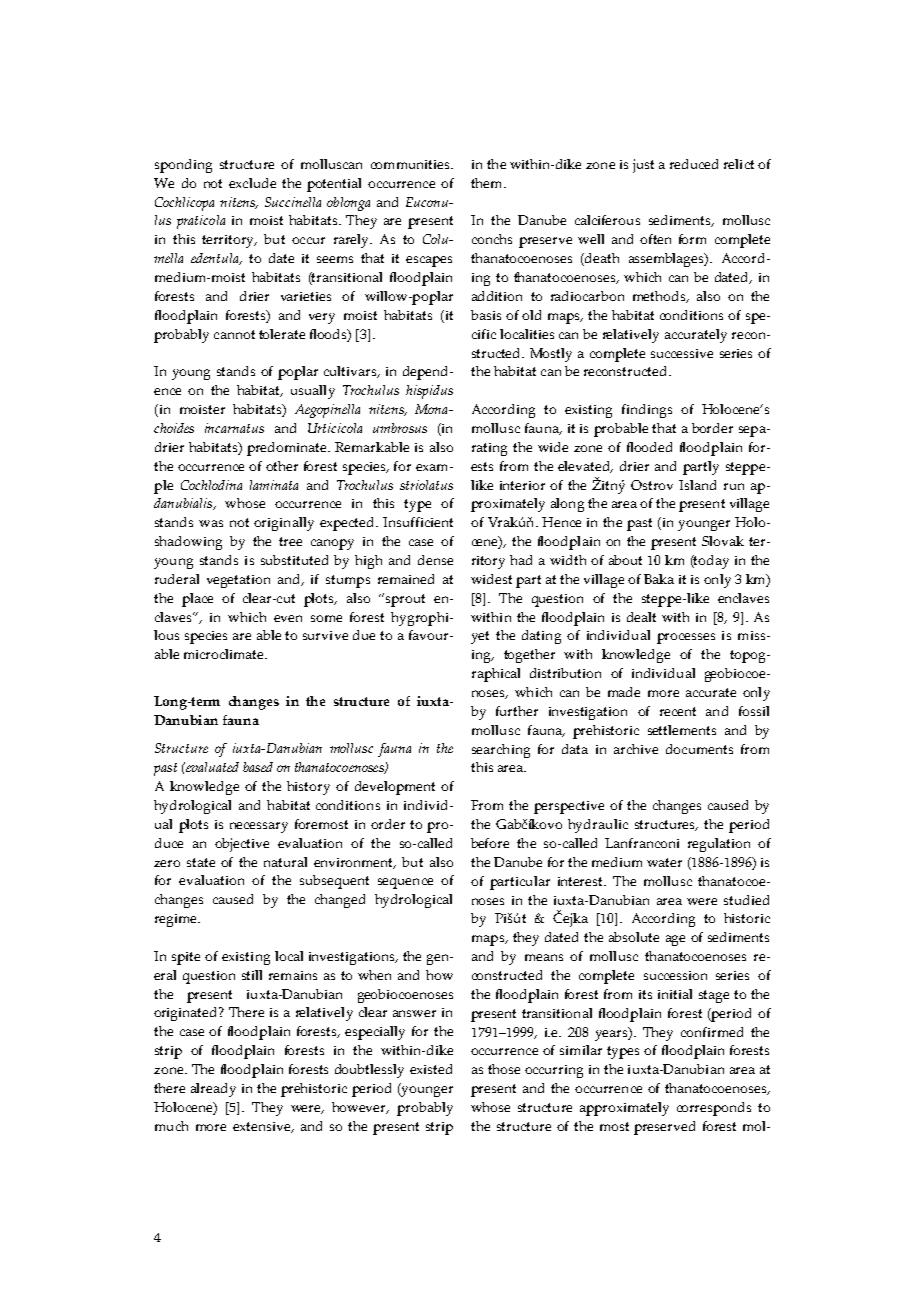 The width and height of the screenshot is (924, 1308). I want to click on exclude, so click(252, 183).
